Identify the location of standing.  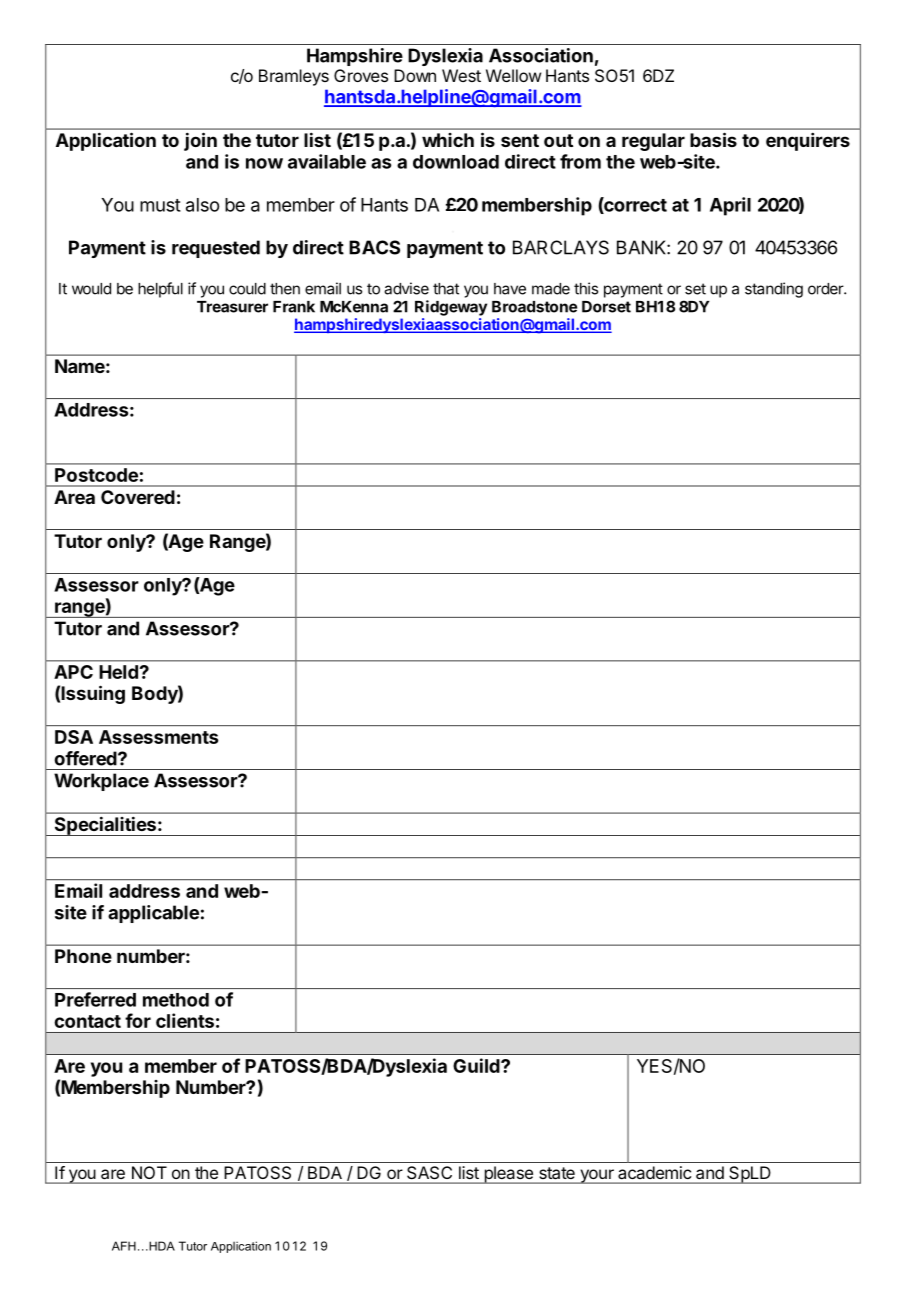
(774, 290).
